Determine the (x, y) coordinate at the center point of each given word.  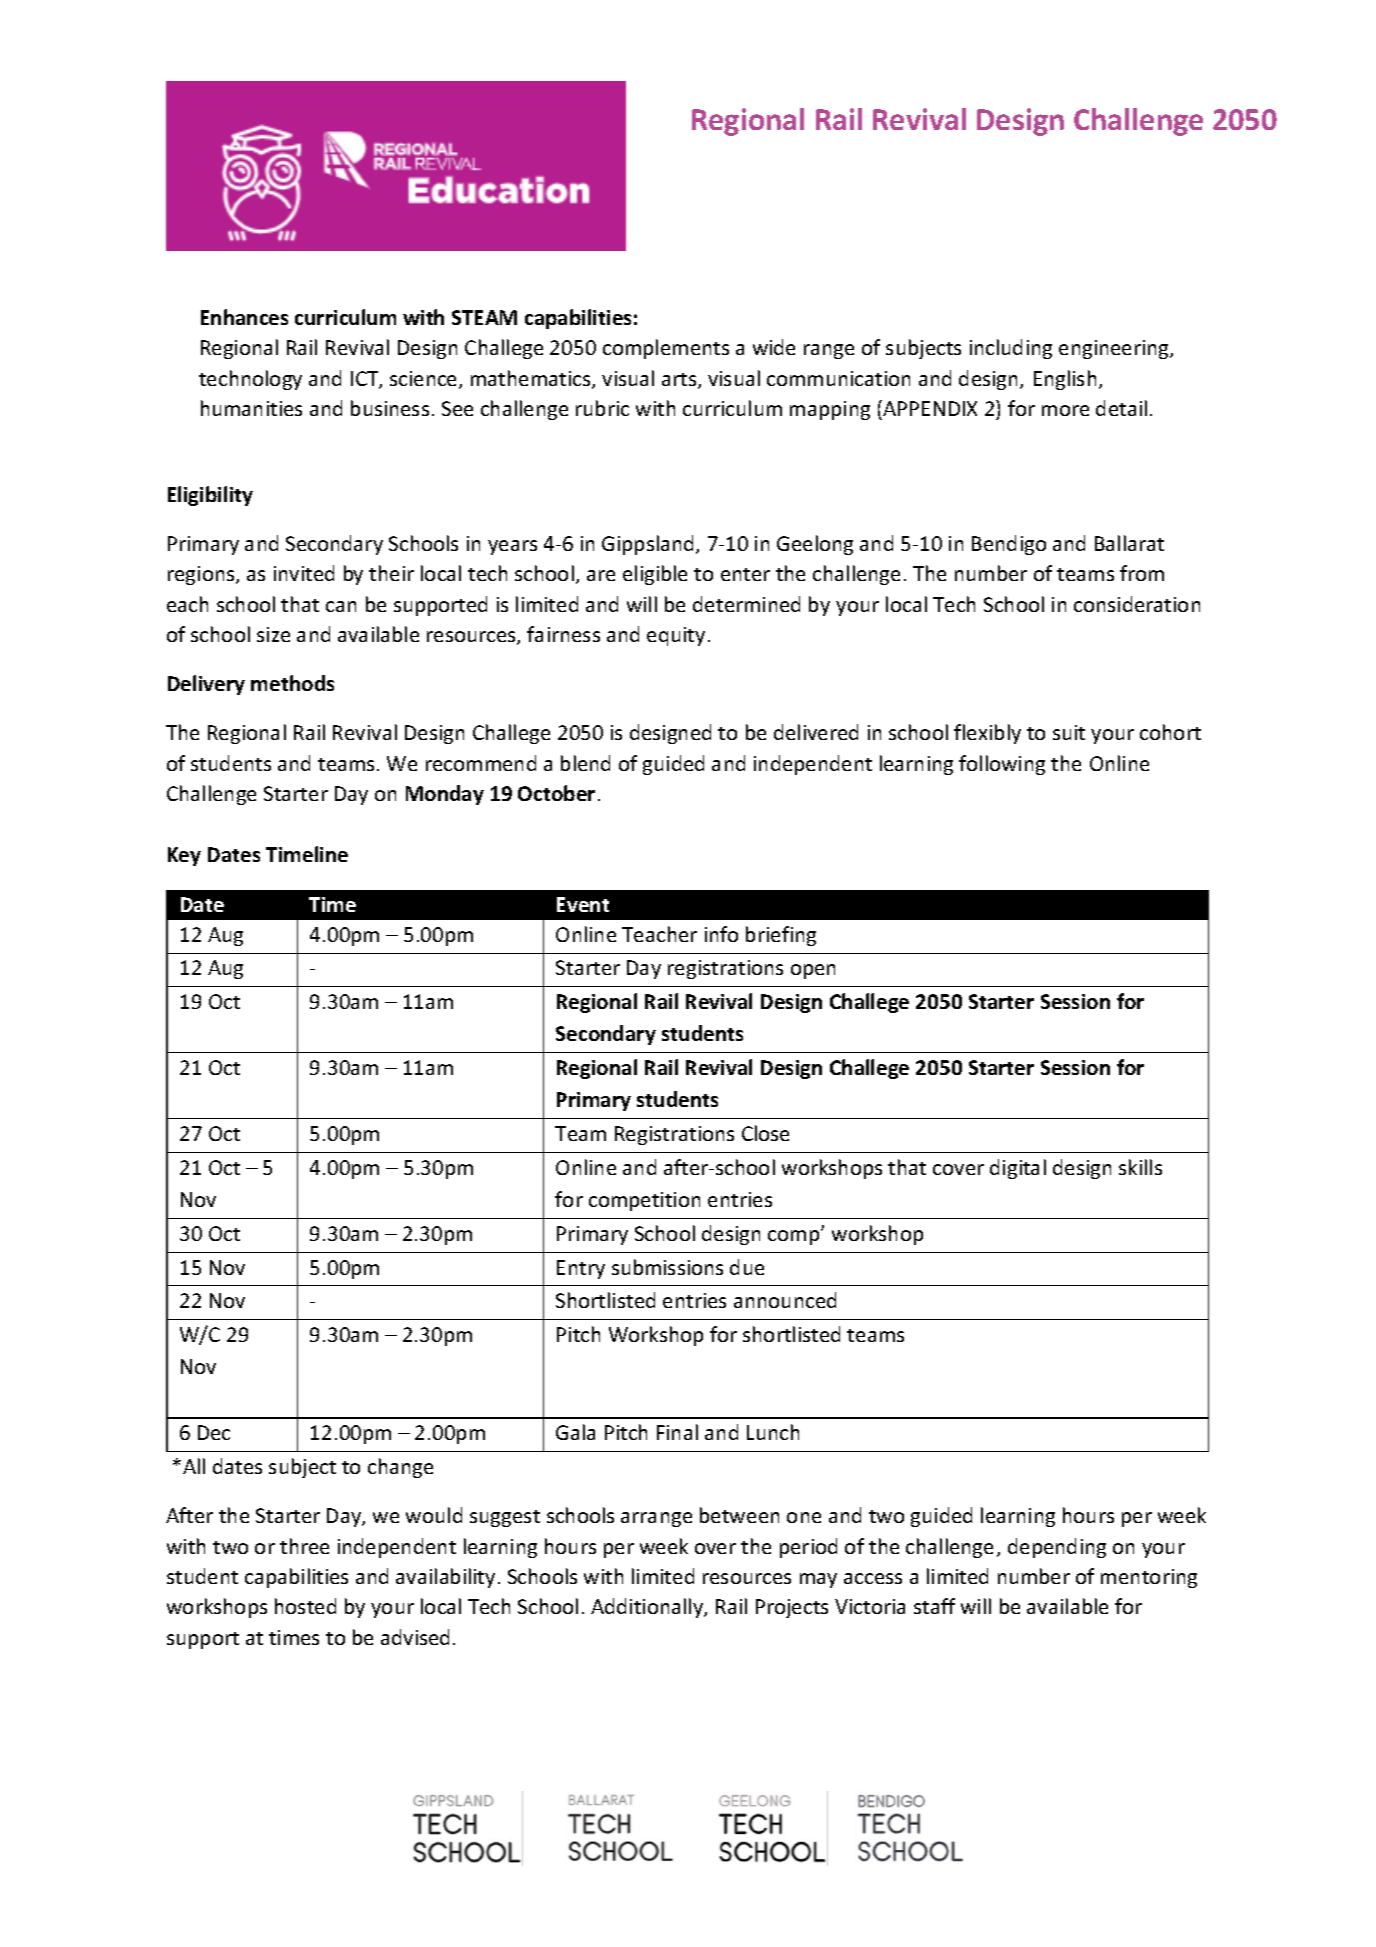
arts (680, 381)
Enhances (244, 317)
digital (1018, 1169)
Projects (792, 1608)
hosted (305, 1606)
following (1002, 765)
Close (765, 1133)
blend (585, 763)
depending (1057, 1548)
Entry (581, 1269)
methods (292, 683)
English (1065, 380)
